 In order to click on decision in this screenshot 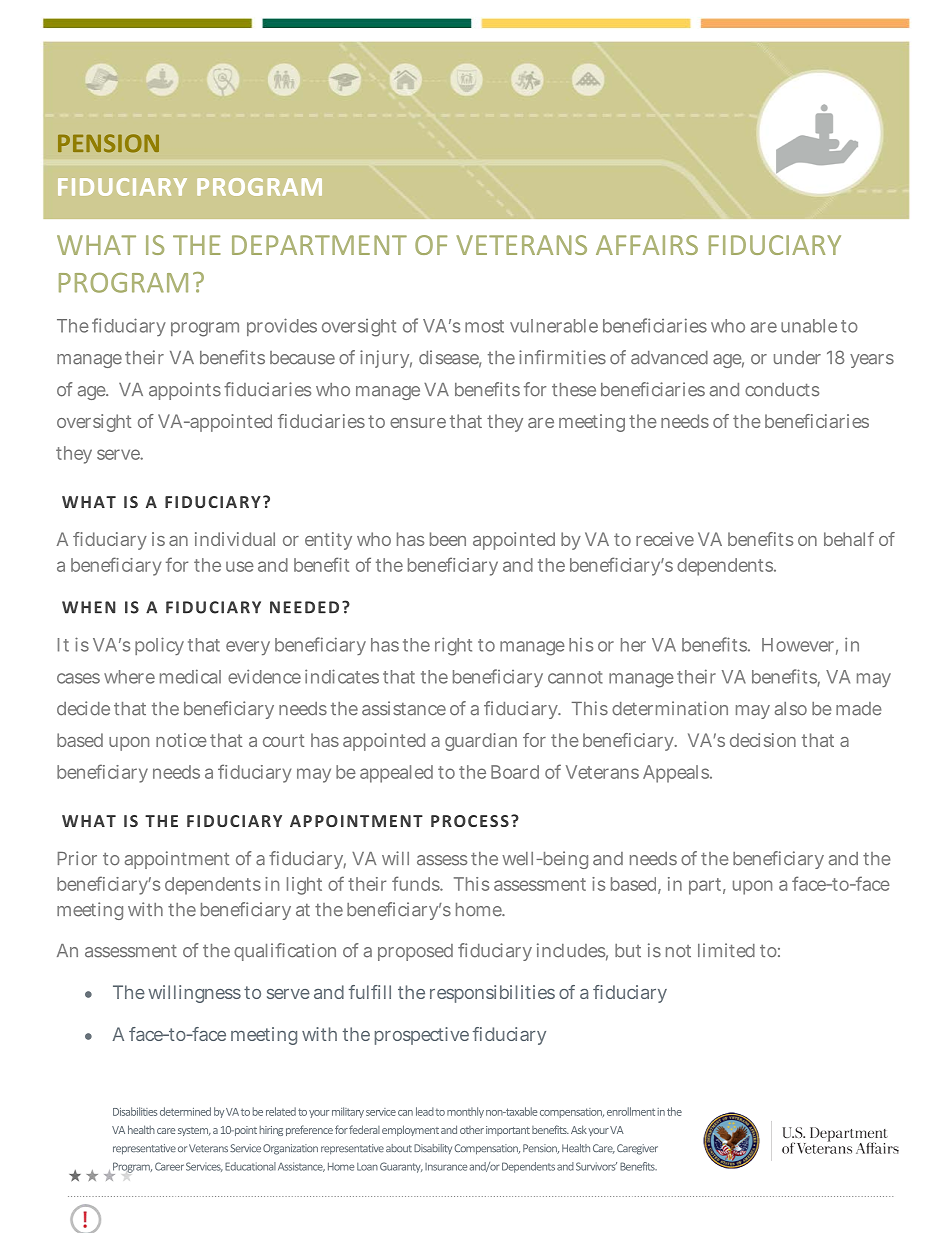, I will do `click(763, 740)`.
